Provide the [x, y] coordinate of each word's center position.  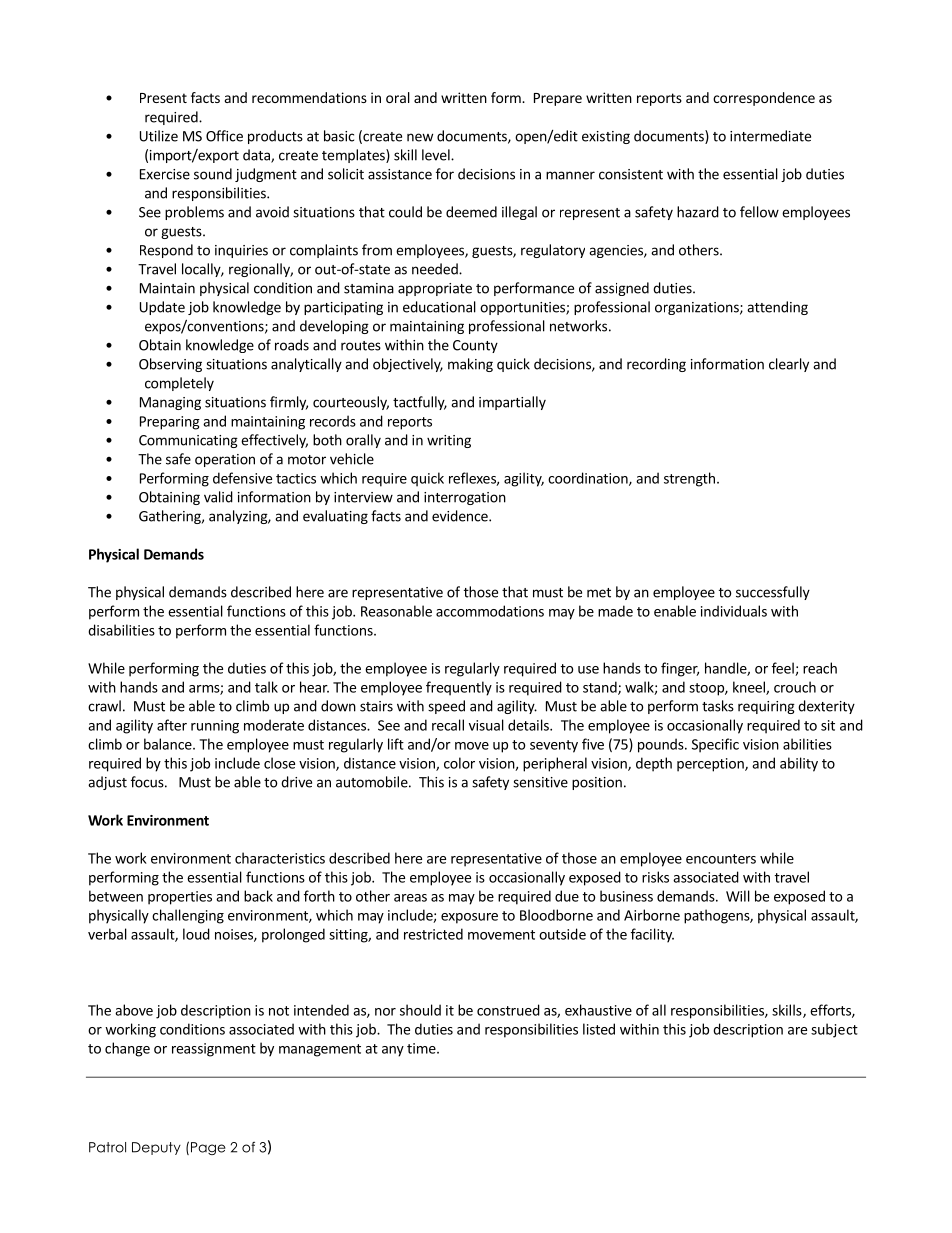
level [437, 155]
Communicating [188, 441]
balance [169, 744]
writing [449, 441]
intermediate [770, 136]
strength [689, 479]
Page [208, 1148]
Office [224, 136]
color [459, 763]
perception [711, 765]
